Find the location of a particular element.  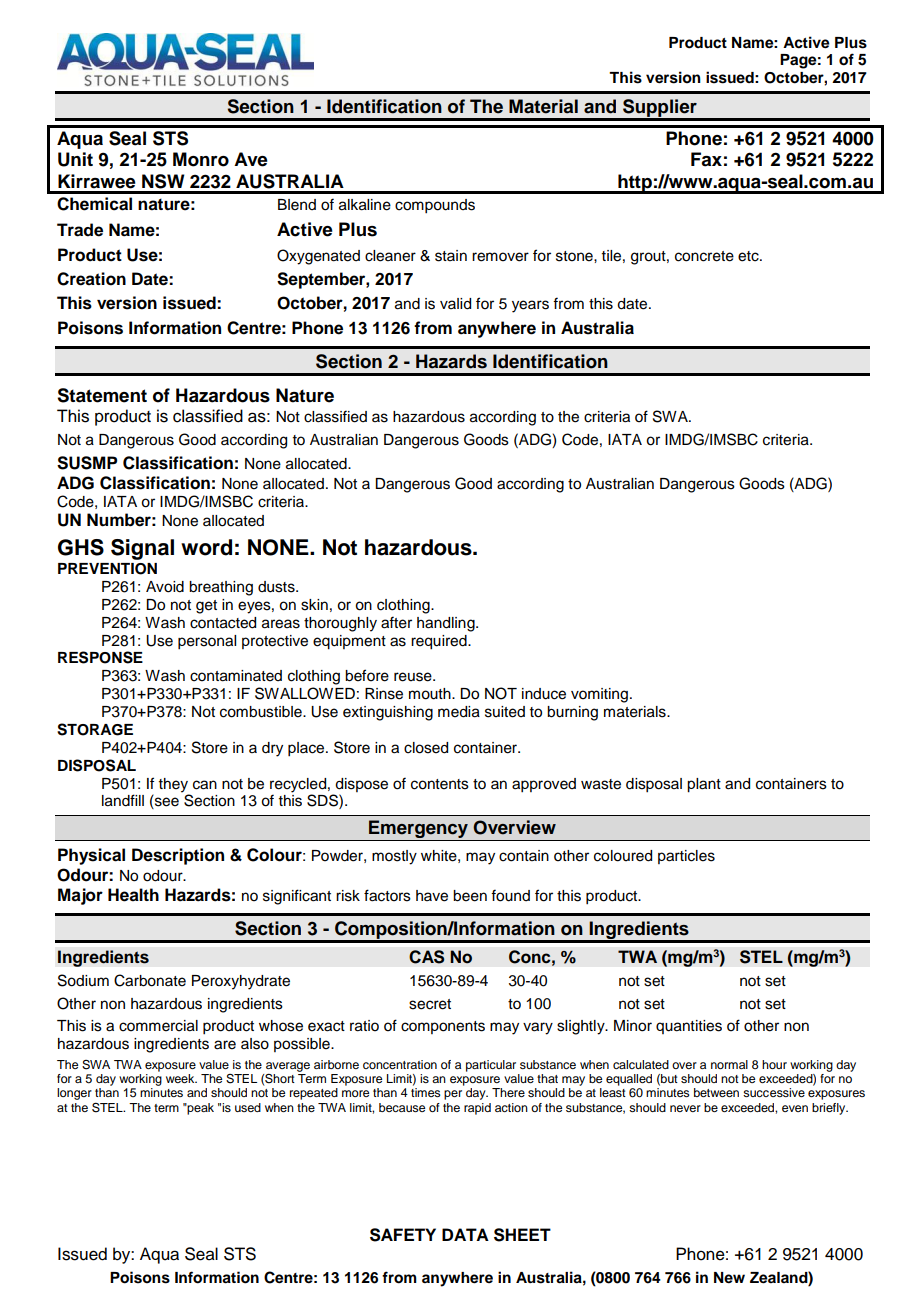

handling is located at coordinates (447, 624).
